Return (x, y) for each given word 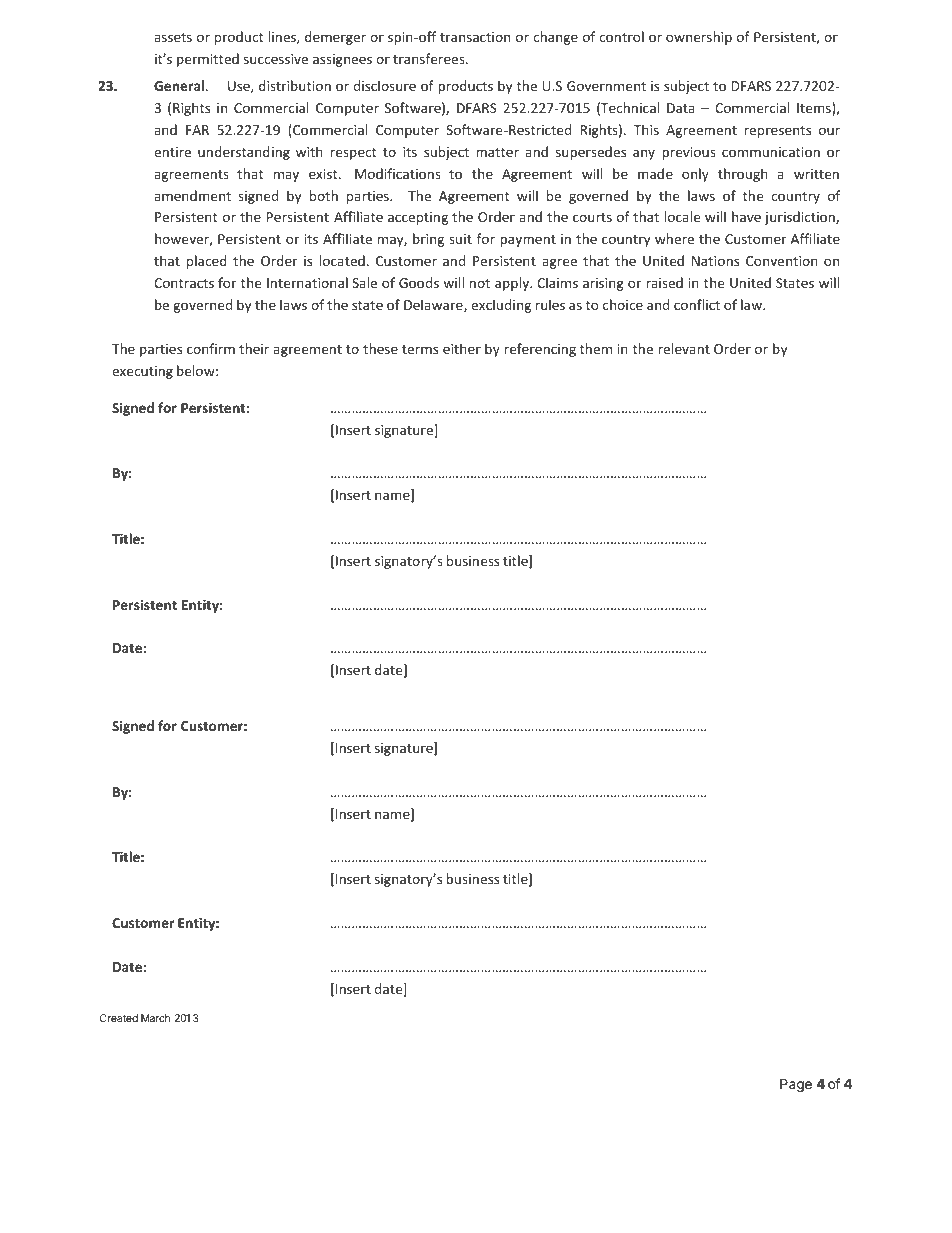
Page (796, 1085)
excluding (501, 306)
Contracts (184, 283)
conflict (697, 304)
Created (119, 1018)
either (462, 348)
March (155, 1018)
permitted (208, 60)
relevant (684, 348)
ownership (699, 38)
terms (420, 349)
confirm (211, 348)
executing (142, 372)
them (596, 348)
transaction (475, 37)
